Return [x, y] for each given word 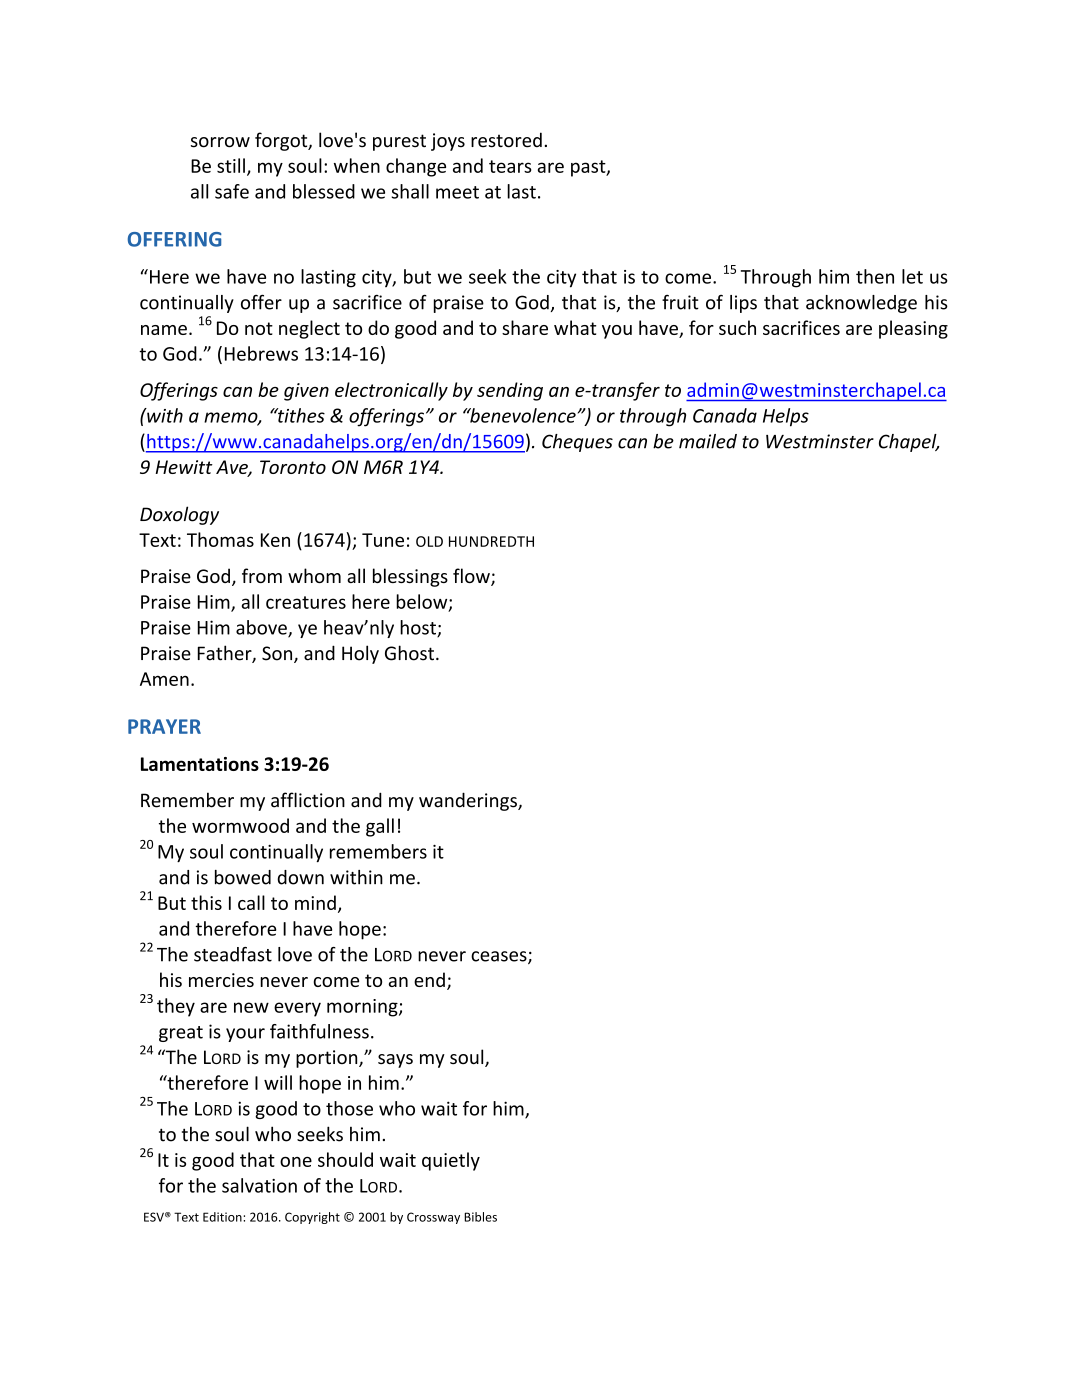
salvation [259, 1185]
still [231, 165]
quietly [451, 1161]
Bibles [480, 1217]
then [875, 276]
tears [510, 166]
